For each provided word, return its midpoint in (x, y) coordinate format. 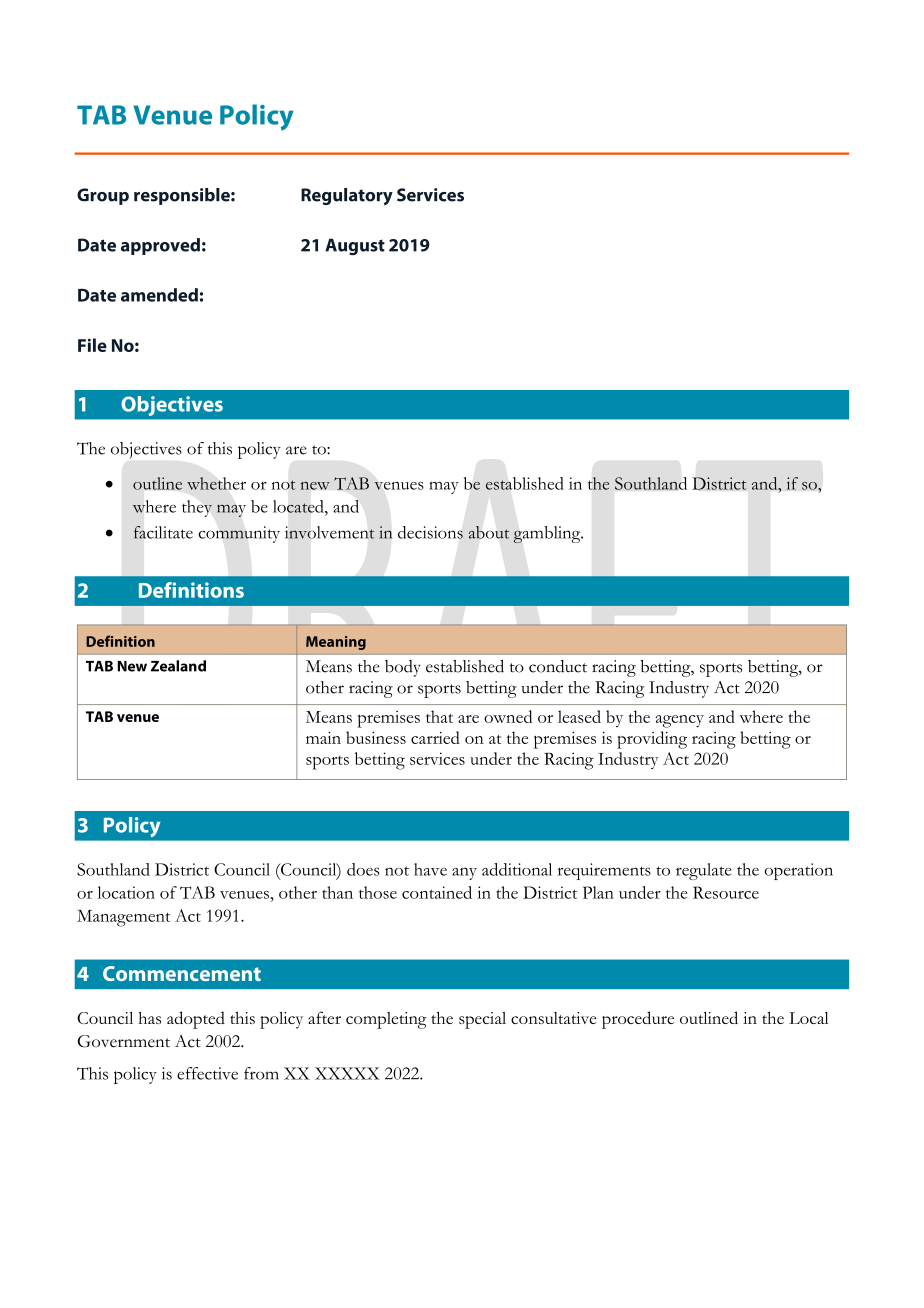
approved (160, 246)
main (323, 738)
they (197, 508)
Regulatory (347, 196)
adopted (196, 1020)
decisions (430, 532)
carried (435, 737)
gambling (548, 534)
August (355, 246)
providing (652, 740)
